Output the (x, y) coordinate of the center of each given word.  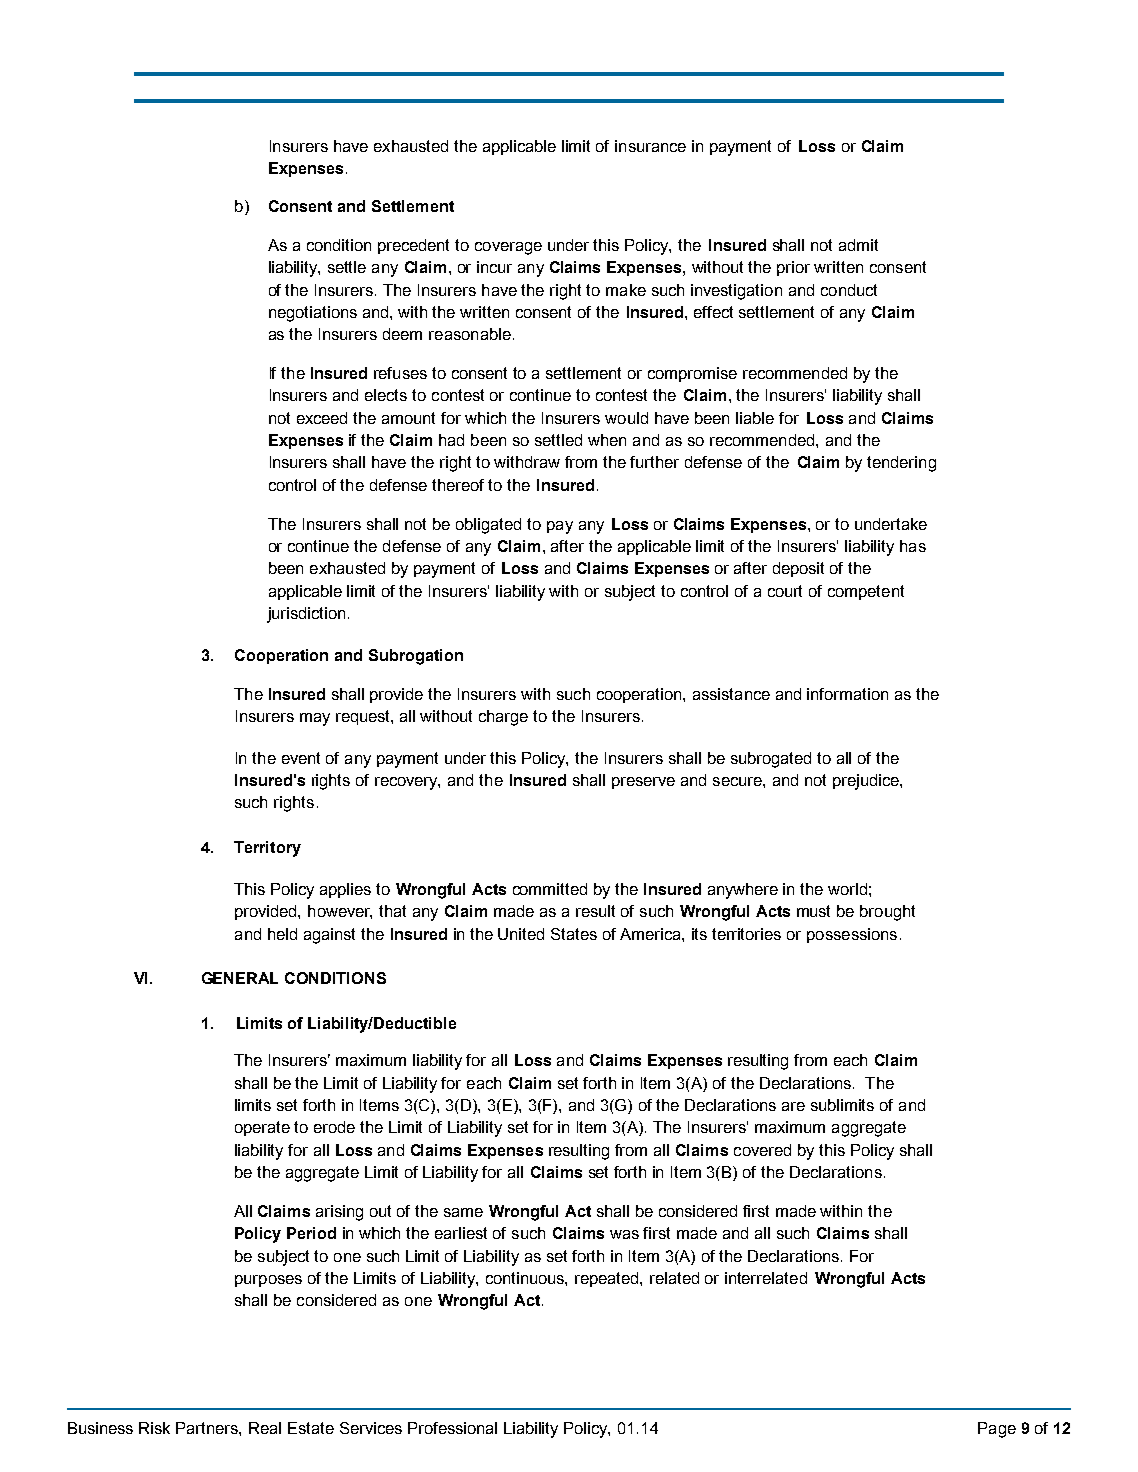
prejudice (867, 782)
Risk (154, 1428)
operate (262, 1128)
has (913, 546)
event (301, 758)
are (793, 1106)
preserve (643, 783)
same (463, 1212)
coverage (508, 248)
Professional (452, 1428)
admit (858, 245)
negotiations (313, 314)
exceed (322, 418)
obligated (488, 526)
